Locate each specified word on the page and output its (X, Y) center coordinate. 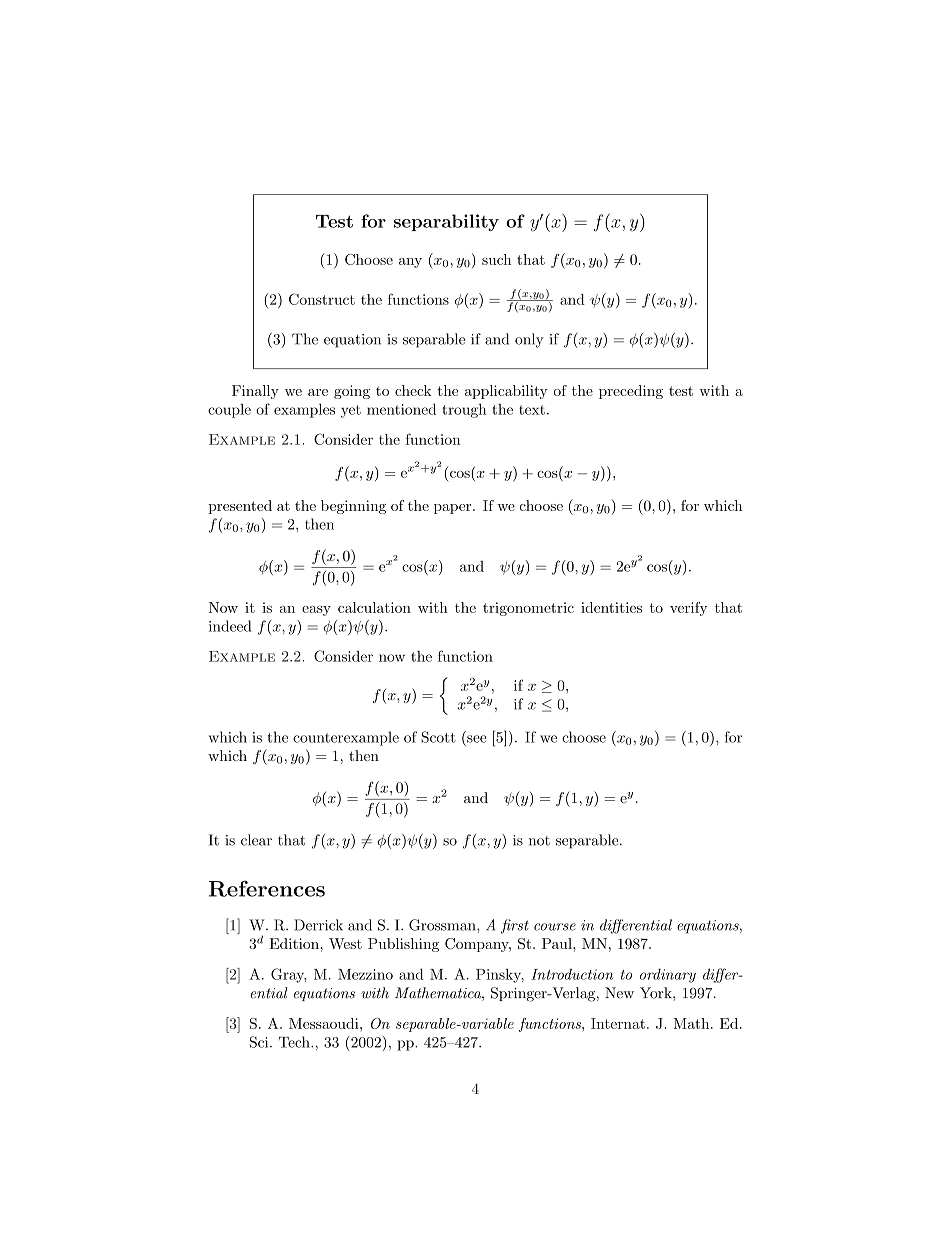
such (497, 259)
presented (240, 507)
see (477, 739)
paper (454, 509)
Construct (322, 299)
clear (256, 840)
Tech (295, 1042)
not (539, 841)
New (619, 993)
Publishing (403, 945)
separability (446, 222)
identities (611, 607)
